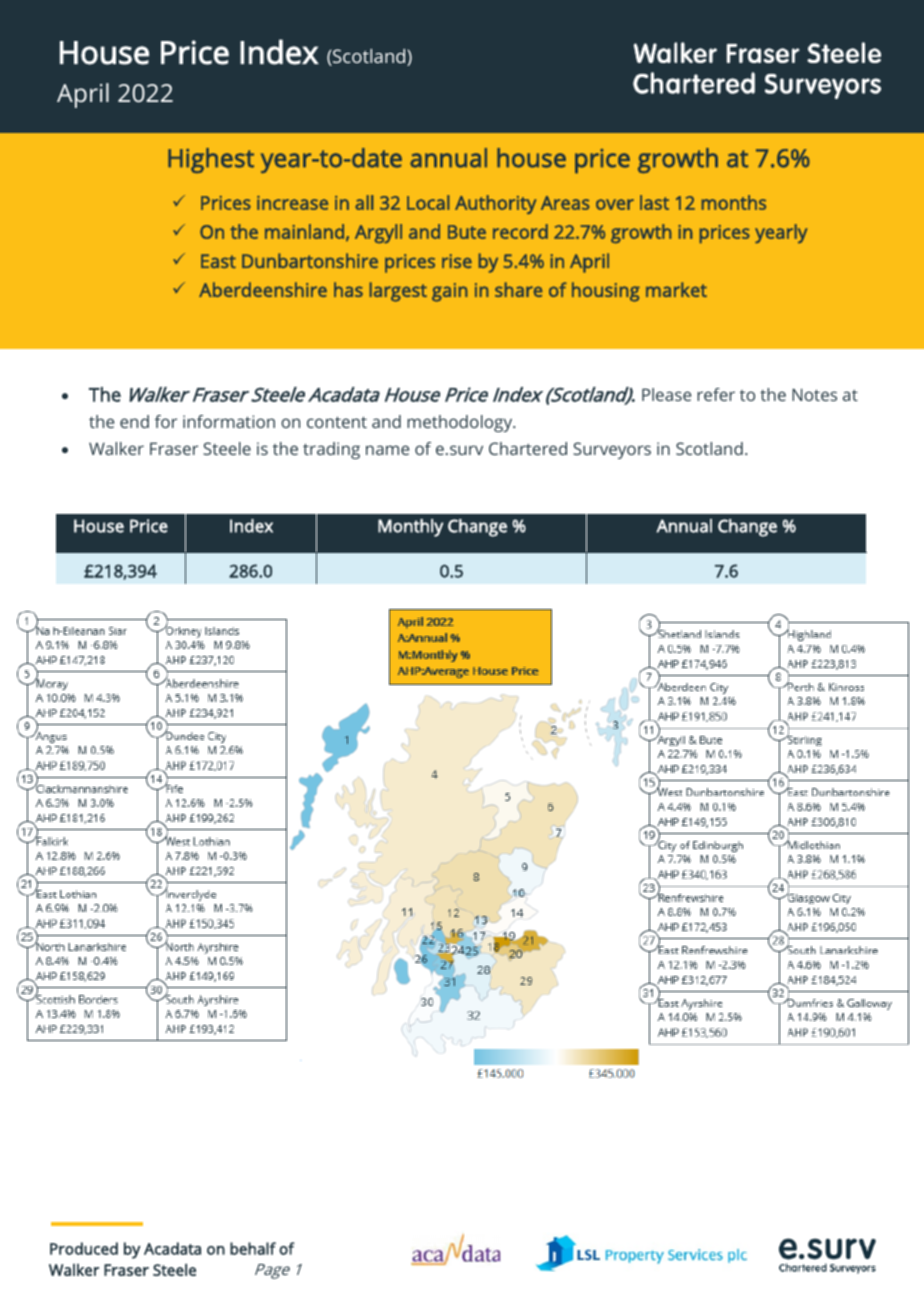 This screenshot has width=924, height=1308. I want to click on Local, so click(428, 202).
